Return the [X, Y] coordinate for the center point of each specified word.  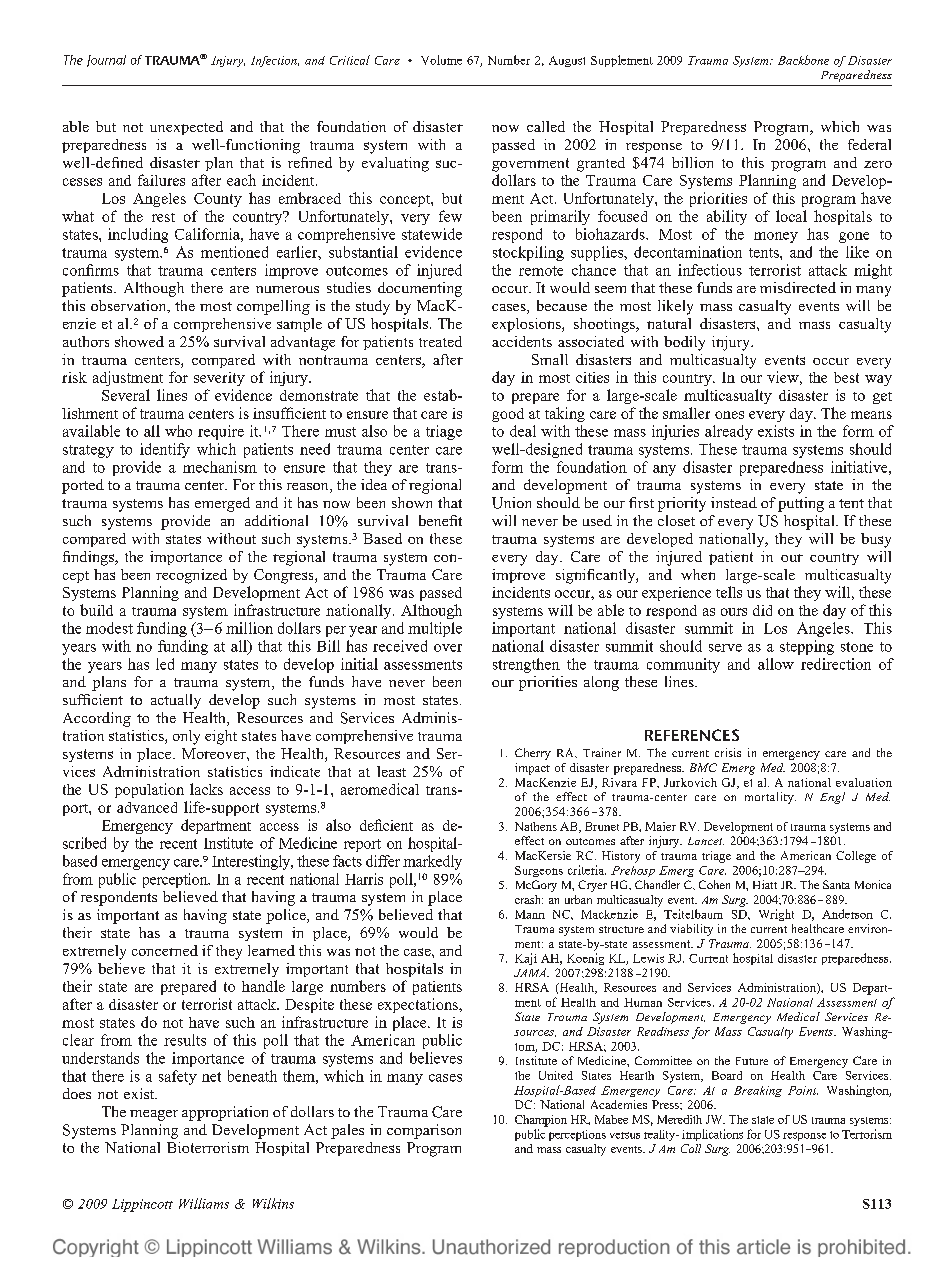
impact [532, 769]
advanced [147, 807]
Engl [832, 798]
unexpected [186, 128]
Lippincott [142, 1205]
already [729, 432]
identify [165, 450]
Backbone [803, 60]
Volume [441, 60]
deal [523, 431]
